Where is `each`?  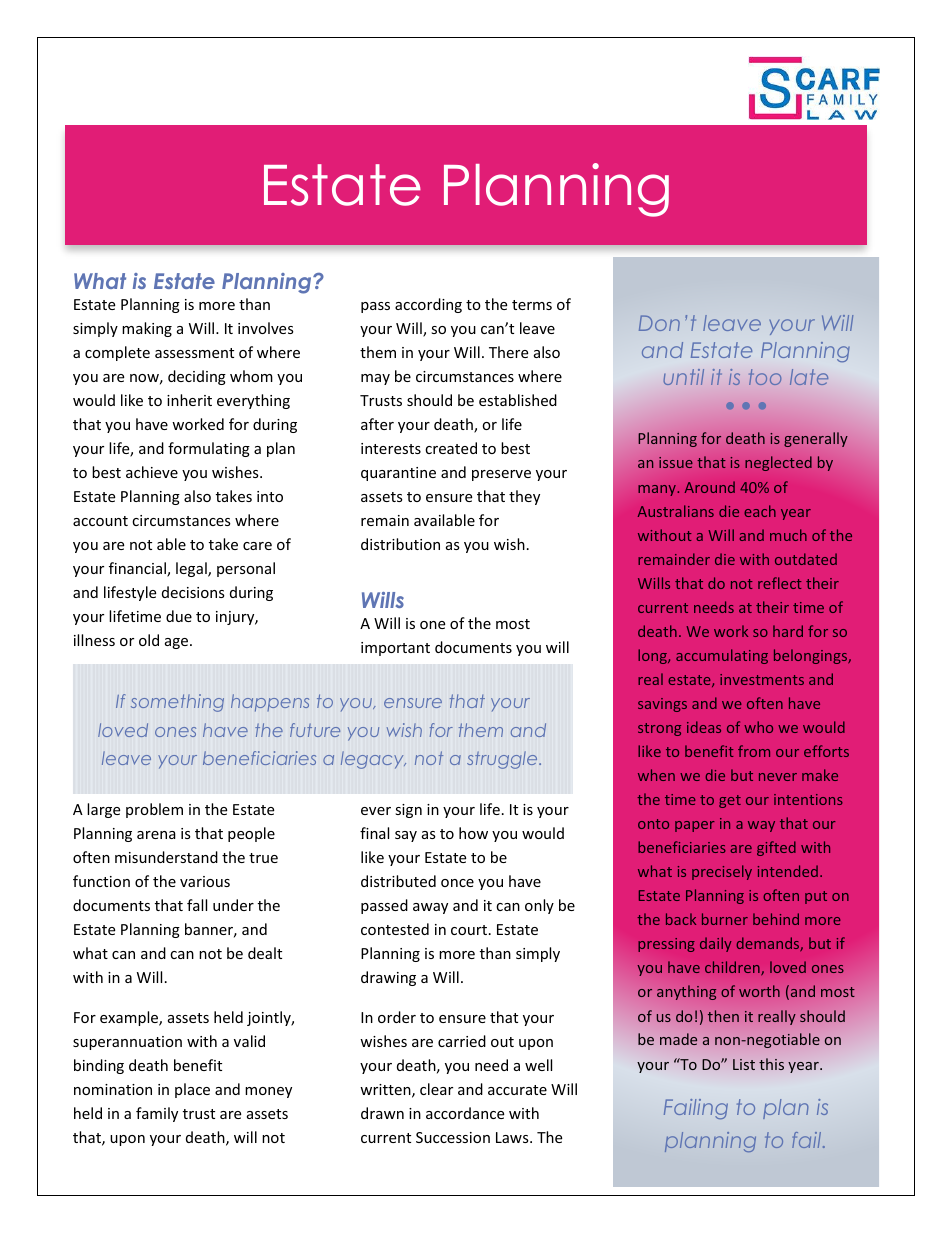
each is located at coordinates (760, 511).
